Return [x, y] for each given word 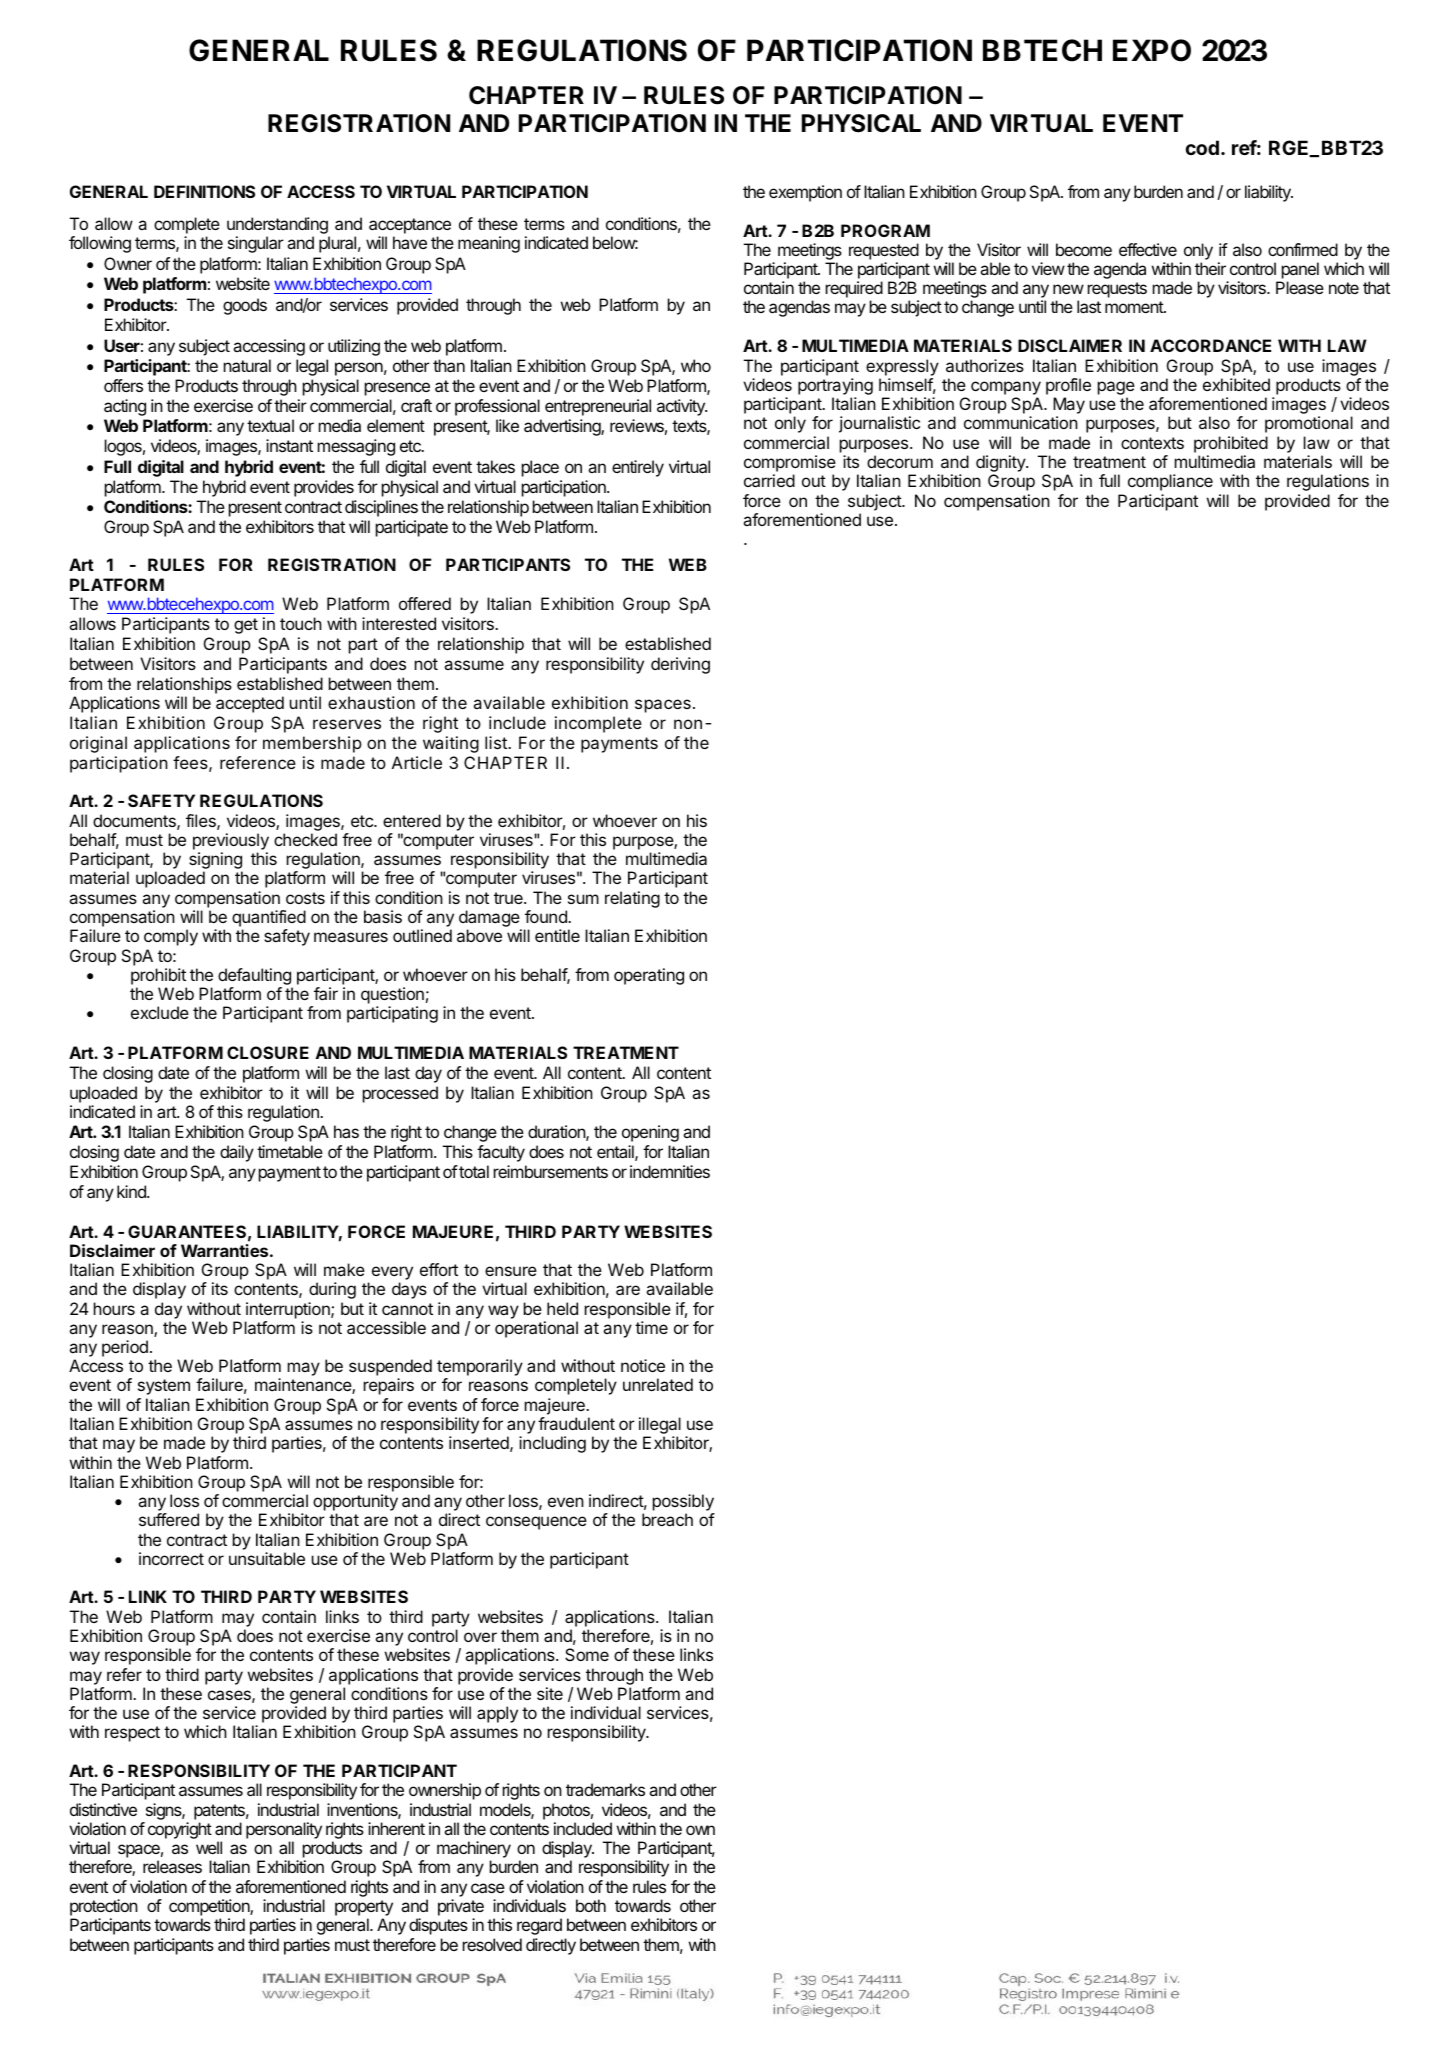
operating [649, 976]
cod [1202, 147]
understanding [277, 225]
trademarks [605, 1789]
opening [650, 1133]
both [591, 1905]
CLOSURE [268, 1052]
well [209, 1847]
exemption [805, 193]
